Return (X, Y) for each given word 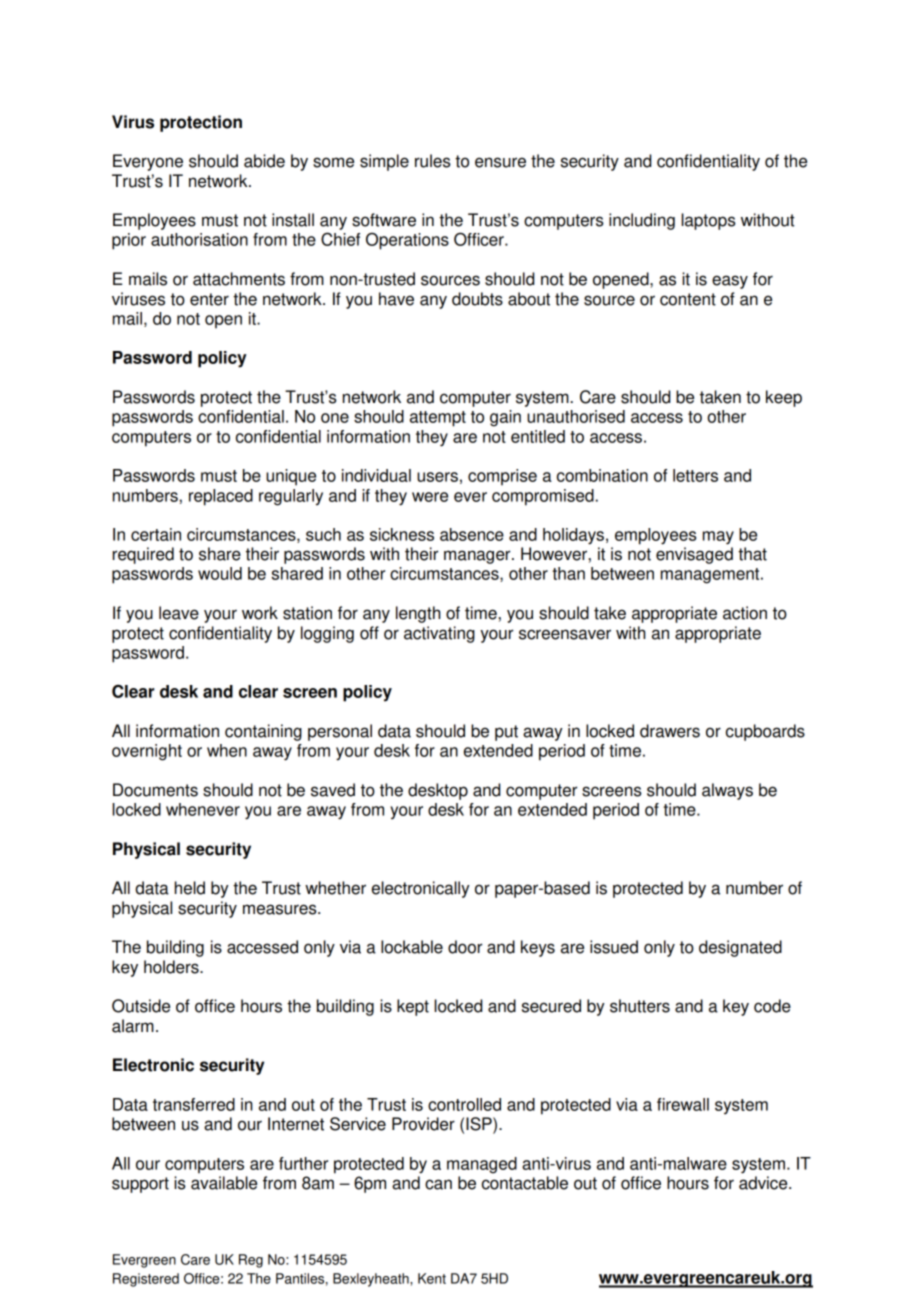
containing (263, 732)
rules (433, 161)
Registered (146, 1280)
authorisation (199, 239)
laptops (709, 221)
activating (439, 634)
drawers (670, 731)
